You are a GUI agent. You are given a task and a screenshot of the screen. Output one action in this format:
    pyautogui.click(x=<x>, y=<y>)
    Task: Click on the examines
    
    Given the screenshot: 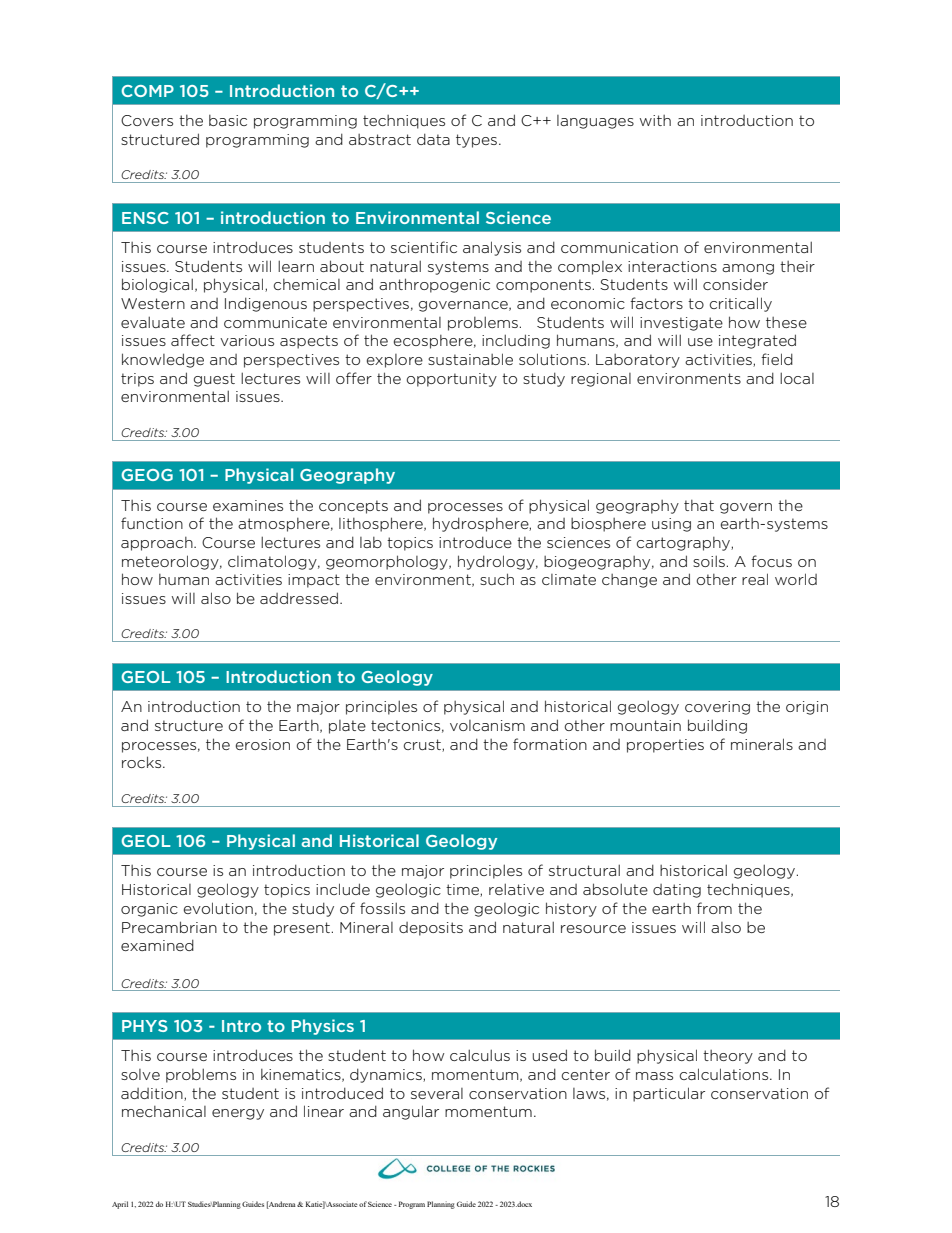 What is the action you would take?
    pyautogui.click(x=248, y=505)
